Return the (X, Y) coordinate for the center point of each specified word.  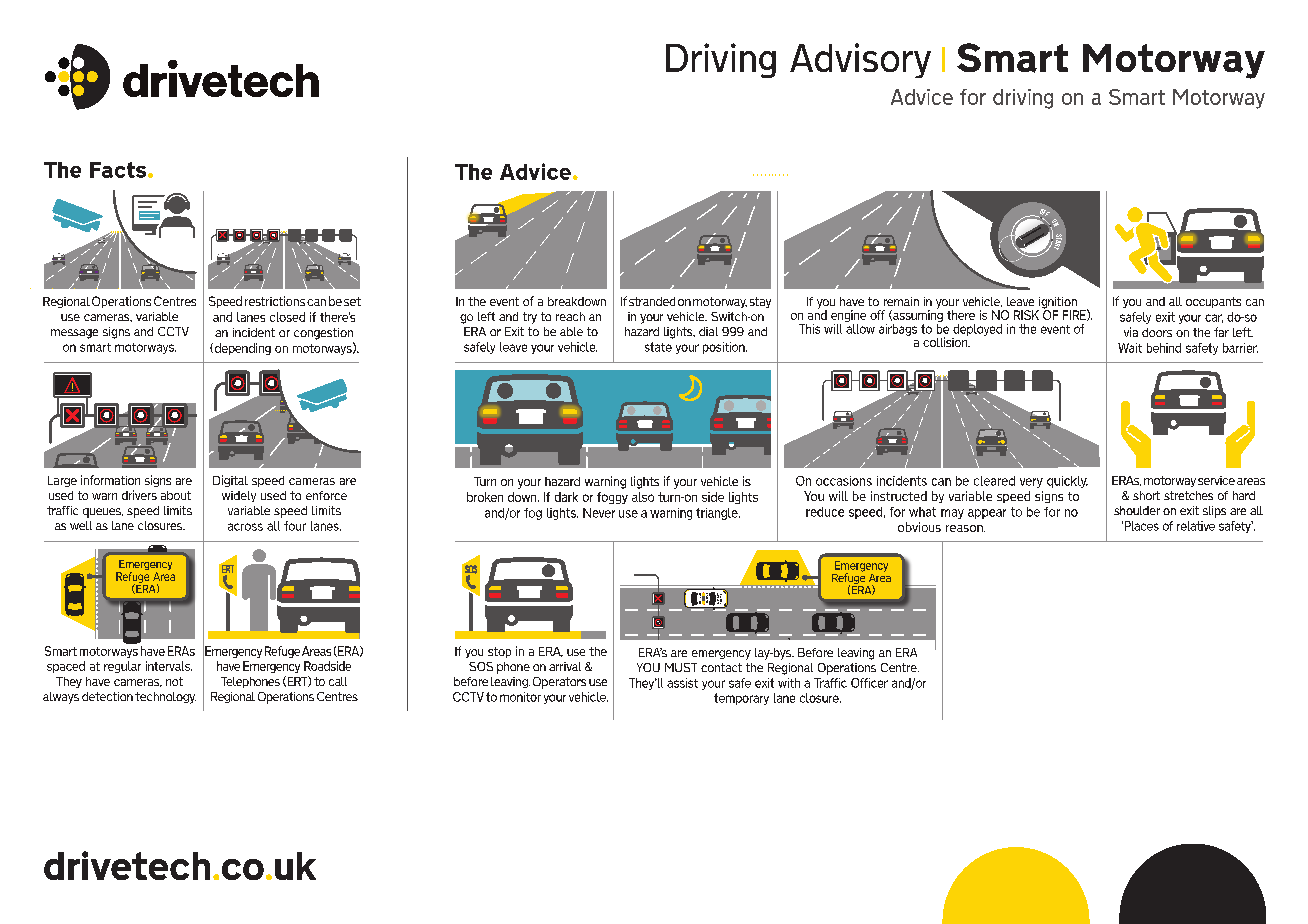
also (643, 497)
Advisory (860, 60)
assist (682, 683)
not (174, 681)
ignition (1057, 304)
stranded (652, 301)
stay (760, 302)
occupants (1213, 302)
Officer (869, 683)
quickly (1067, 482)
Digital (230, 481)
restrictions (275, 301)
